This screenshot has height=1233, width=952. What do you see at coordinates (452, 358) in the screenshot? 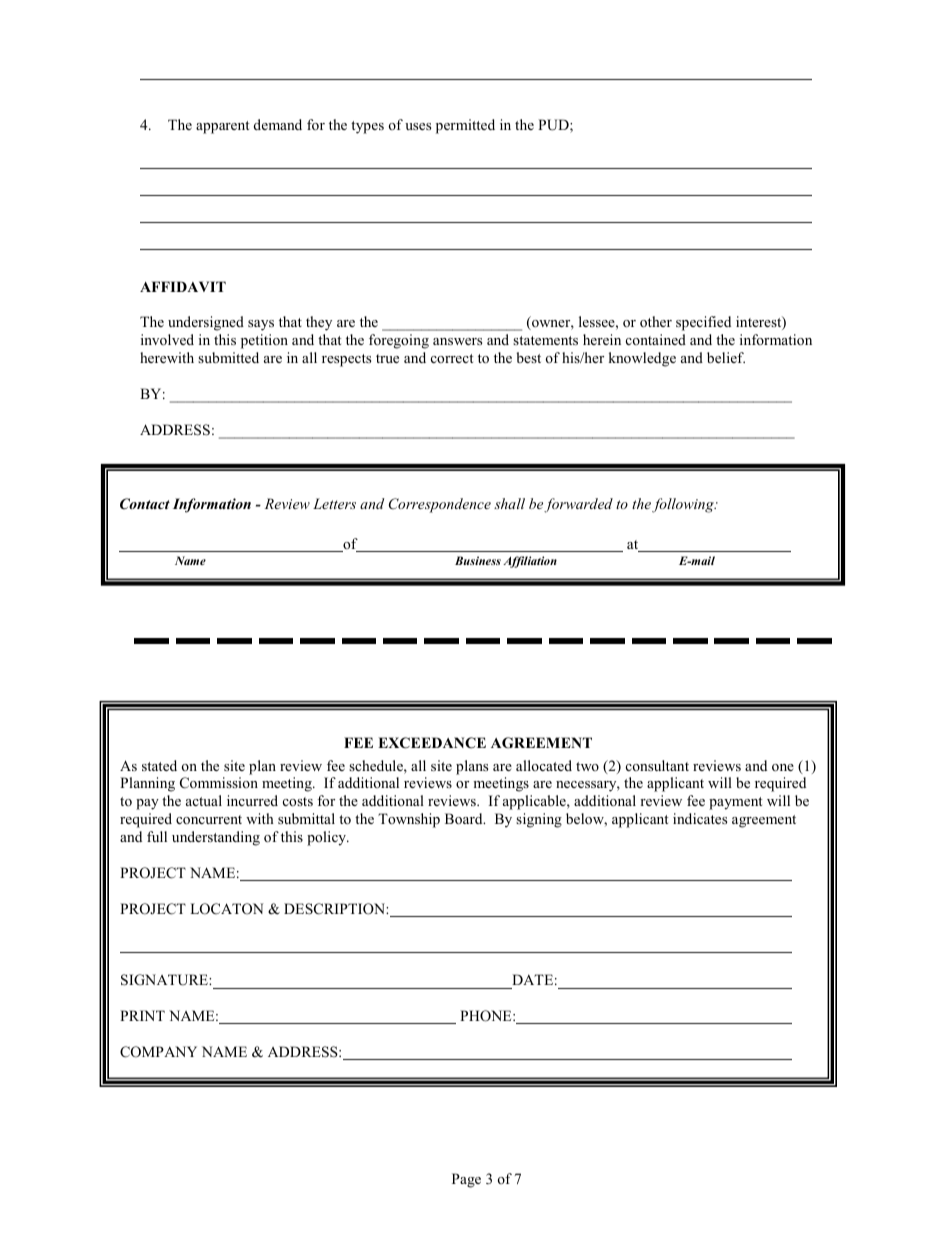
I see `correct` at bounding box center [452, 358].
